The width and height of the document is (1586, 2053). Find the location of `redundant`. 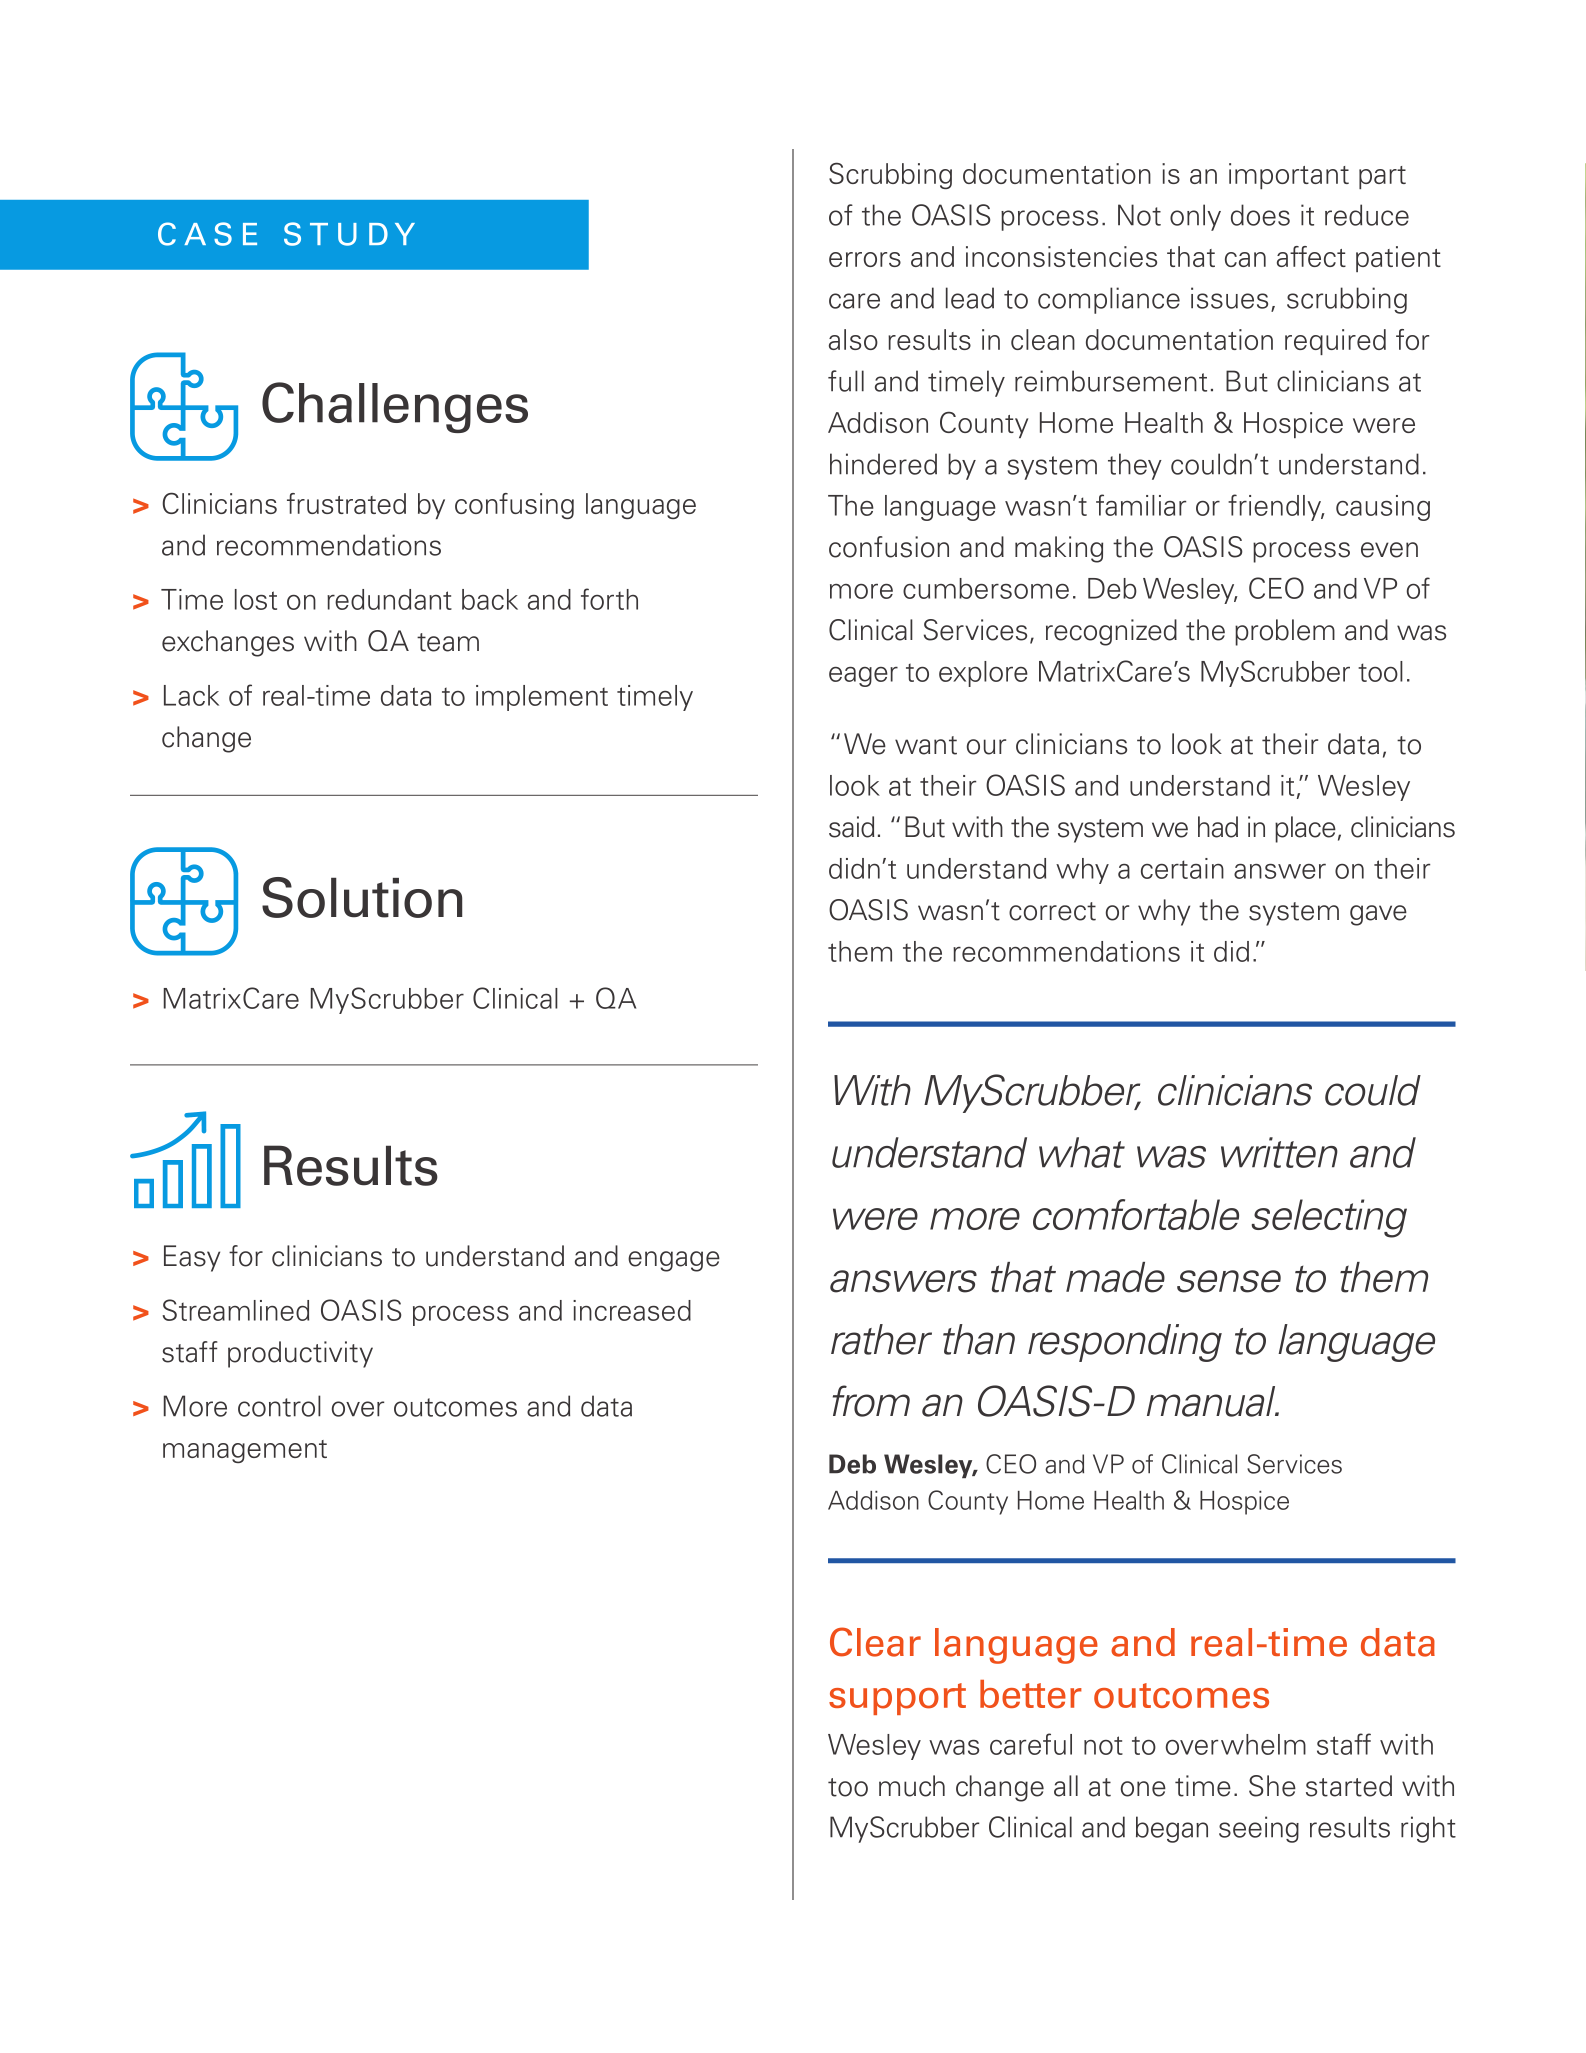

redundant is located at coordinates (389, 599).
